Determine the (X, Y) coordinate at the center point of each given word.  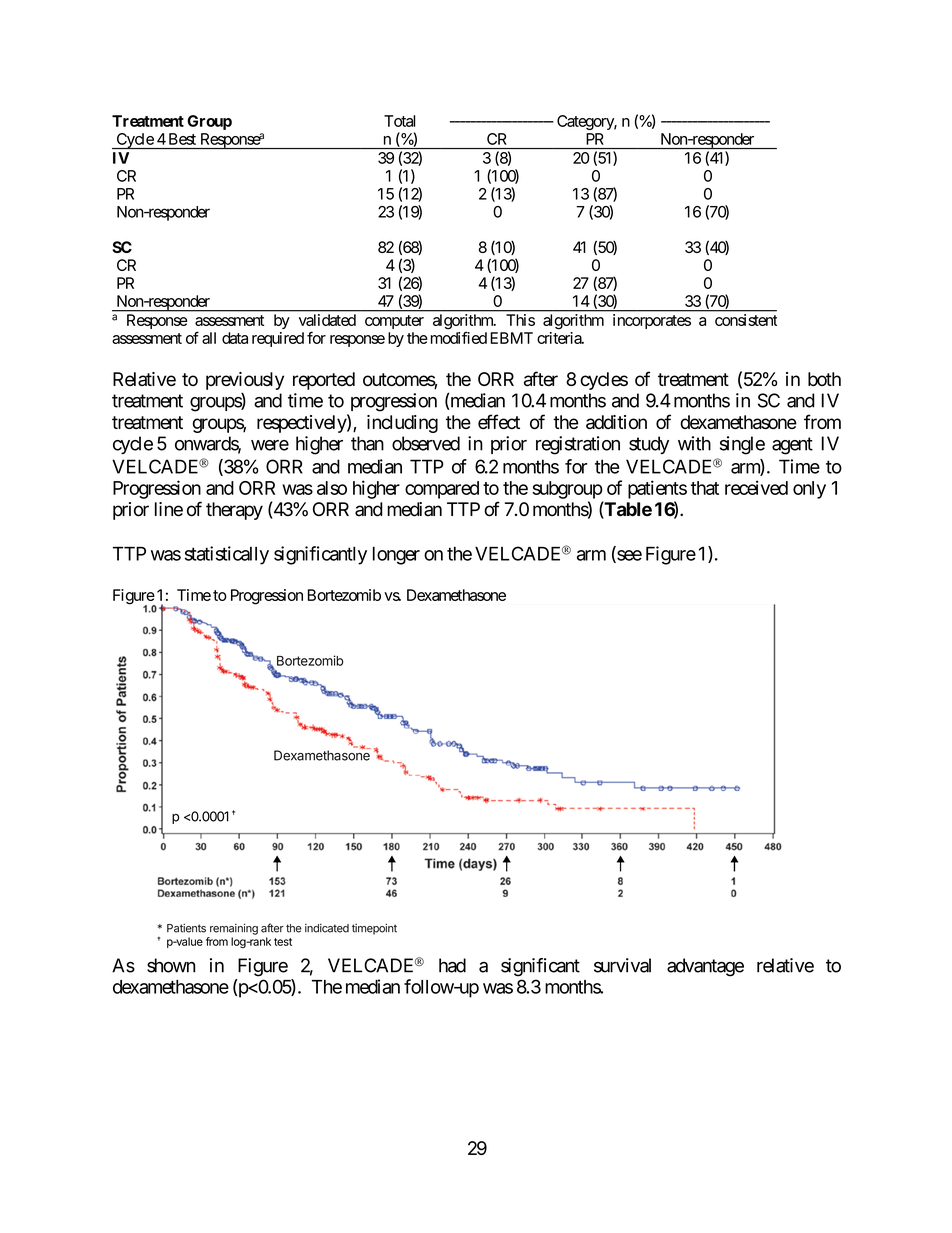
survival (622, 965)
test (283, 942)
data (235, 338)
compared (442, 490)
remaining (234, 929)
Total (399, 121)
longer (396, 555)
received (756, 487)
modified (457, 337)
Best (182, 139)
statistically (227, 555)
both (824, 379)
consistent (746, 320)
